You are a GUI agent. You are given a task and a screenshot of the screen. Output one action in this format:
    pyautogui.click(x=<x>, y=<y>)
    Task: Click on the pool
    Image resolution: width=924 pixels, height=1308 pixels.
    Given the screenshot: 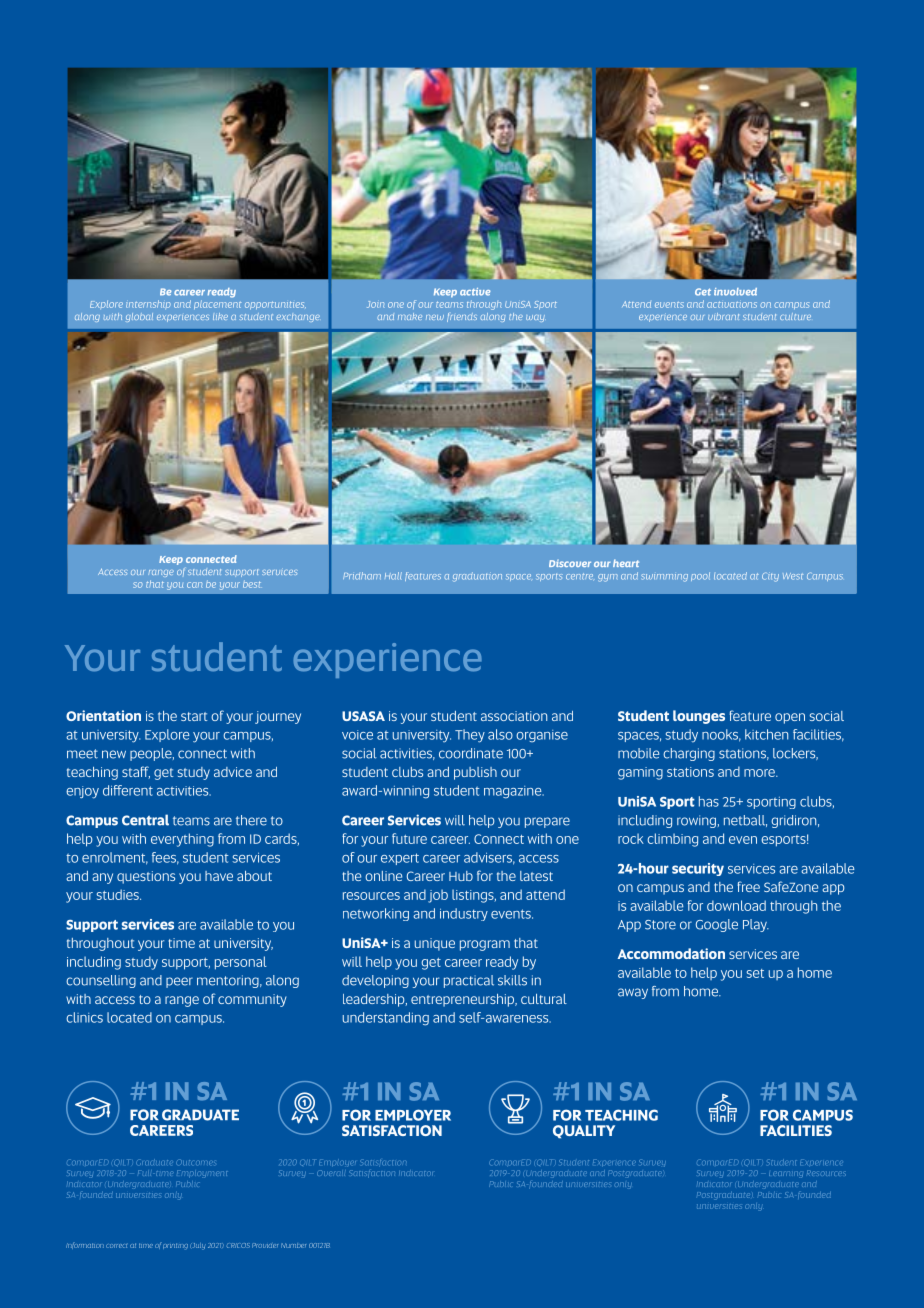 What is the action you would take?
    pyautogui.click(x=700, y=576)
